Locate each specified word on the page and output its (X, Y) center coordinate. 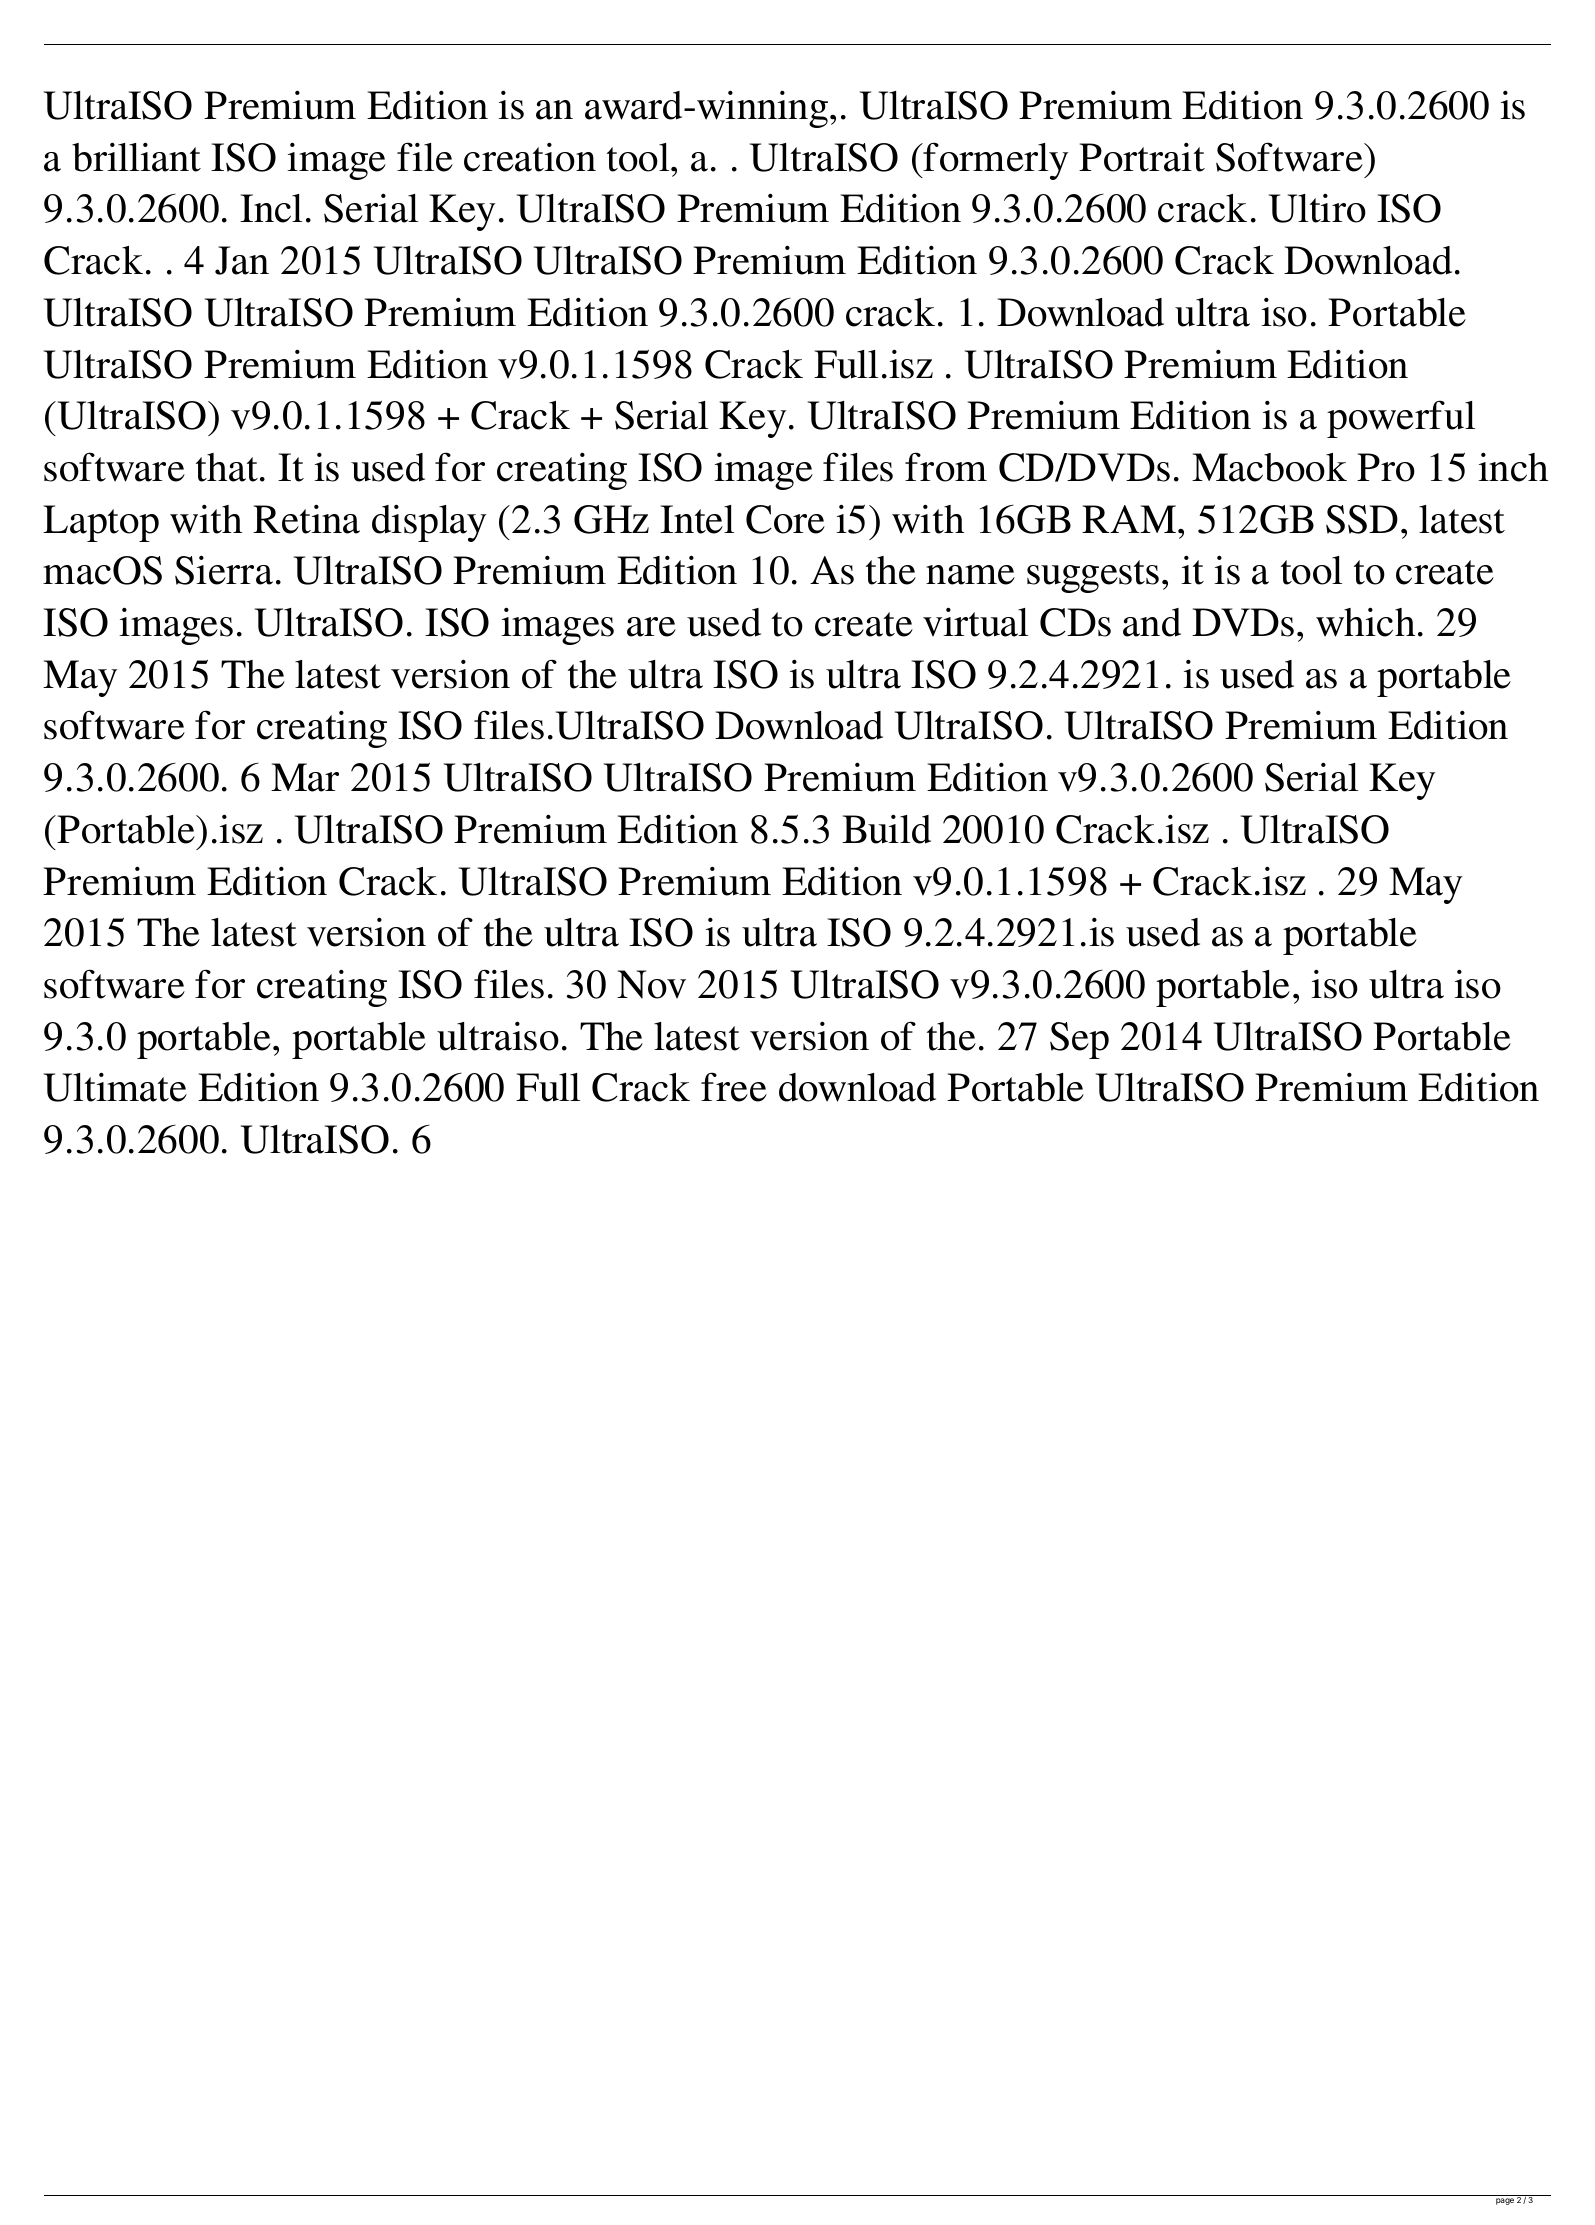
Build (886, 829)
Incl (271, 208)
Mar (305, 777)
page (1505, 2201)
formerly (995, 161)
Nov (651, 984)
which (1365, 622)
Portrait (1142, 157)
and (1152, 622)
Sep (1079, 1040)
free (734, 1087)
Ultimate (115, 1087)
